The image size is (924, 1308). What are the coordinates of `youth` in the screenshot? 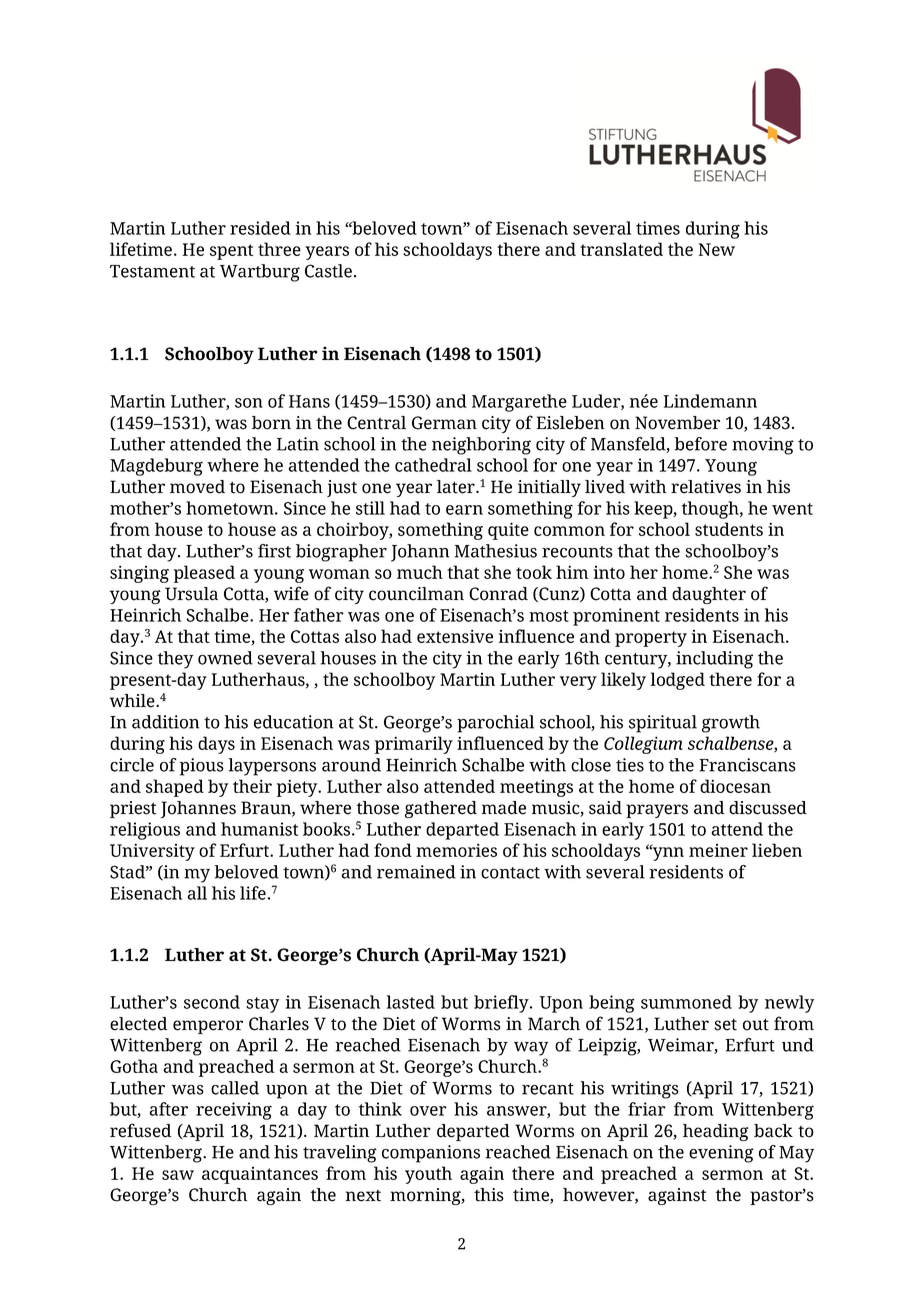 It's located at (428, 1175).
